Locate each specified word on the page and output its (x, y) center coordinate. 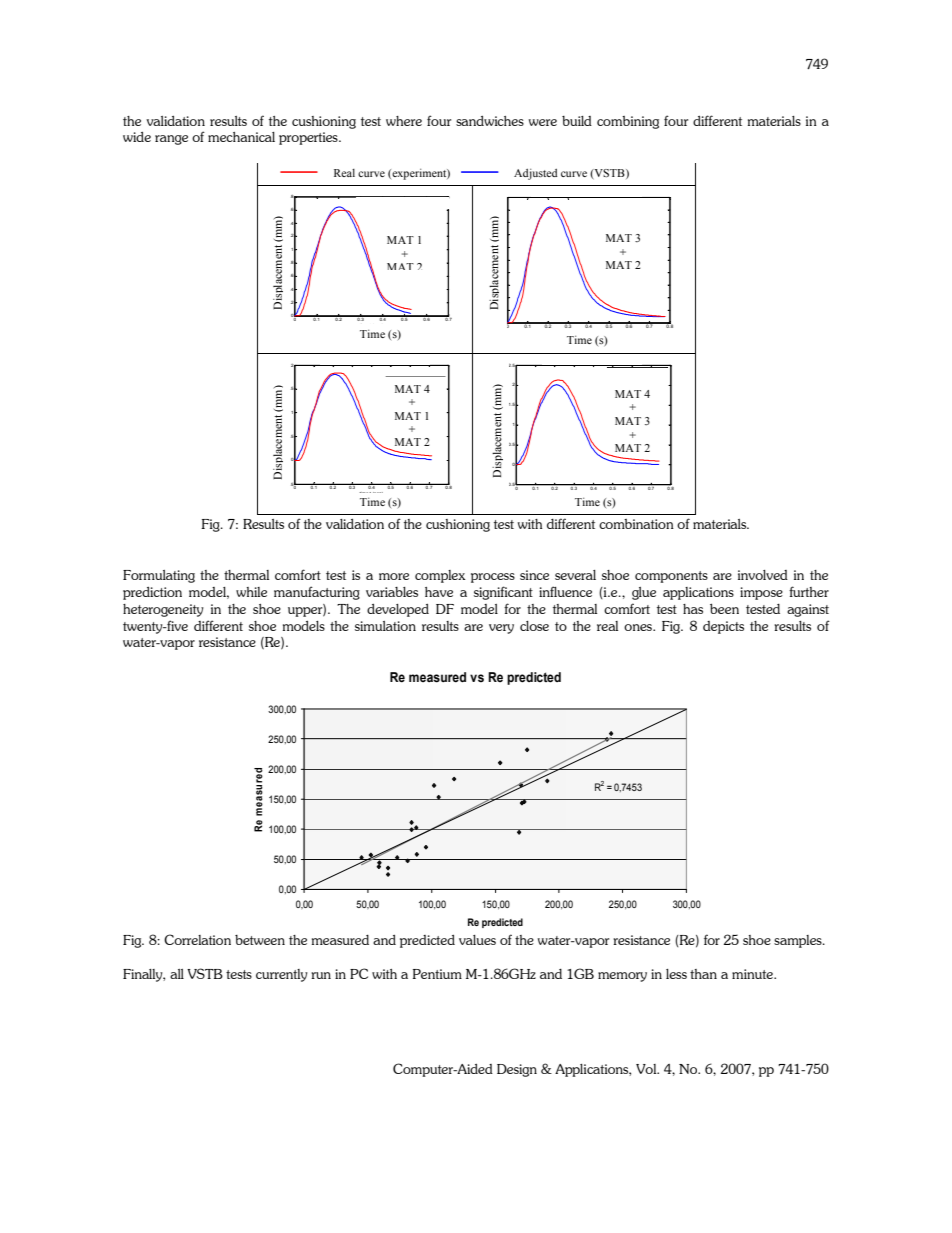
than (703, 974)
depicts (723, 627)
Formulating (159, 576)
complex (440, 576)
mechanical (241, 137)
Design (517, 1070)
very (501, 629)
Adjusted (536, 174)
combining (628, 122)
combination (636, 524)
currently (282, 975)
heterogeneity (163, 610)
